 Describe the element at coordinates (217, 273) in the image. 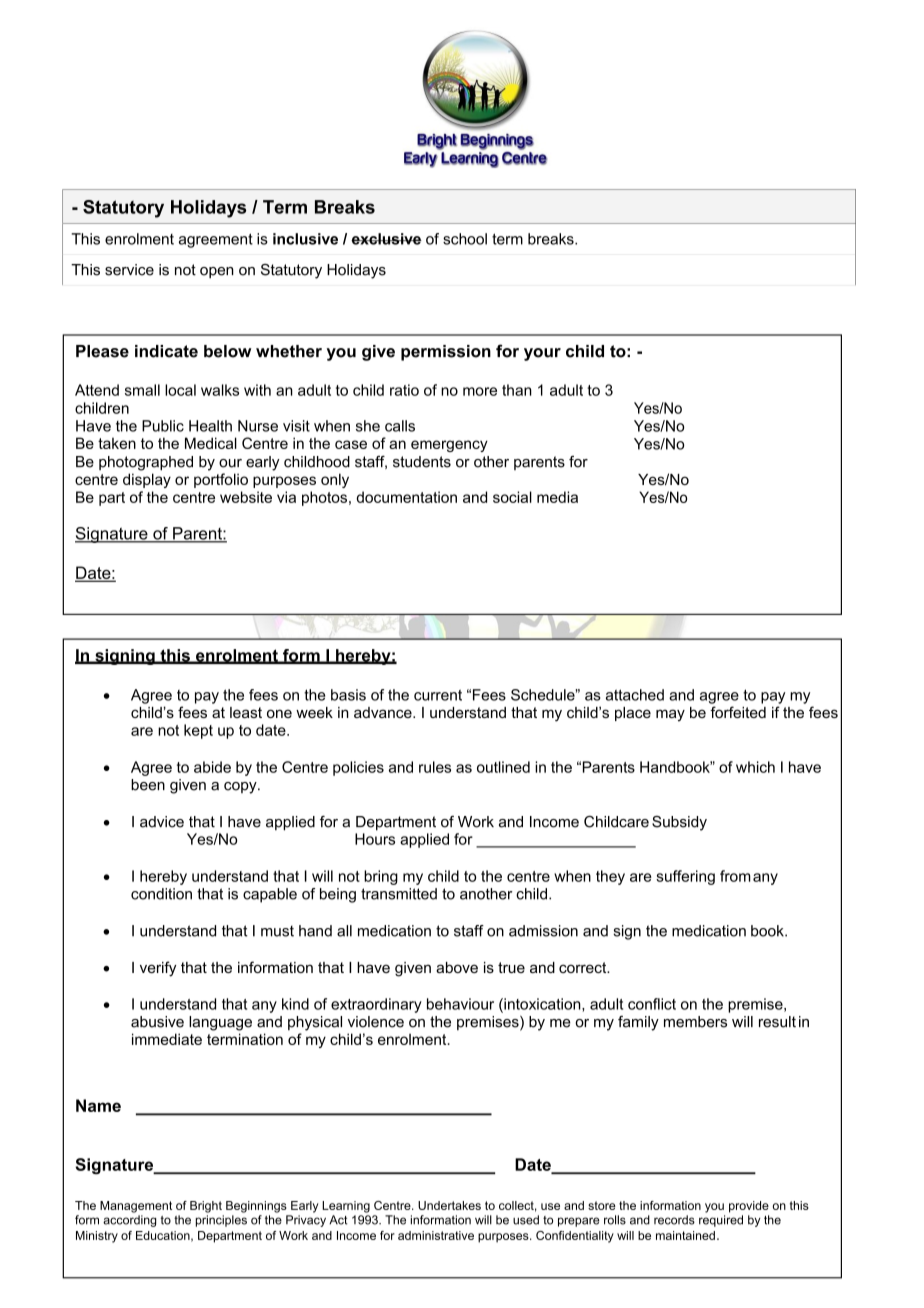

I see `open` at that location.
